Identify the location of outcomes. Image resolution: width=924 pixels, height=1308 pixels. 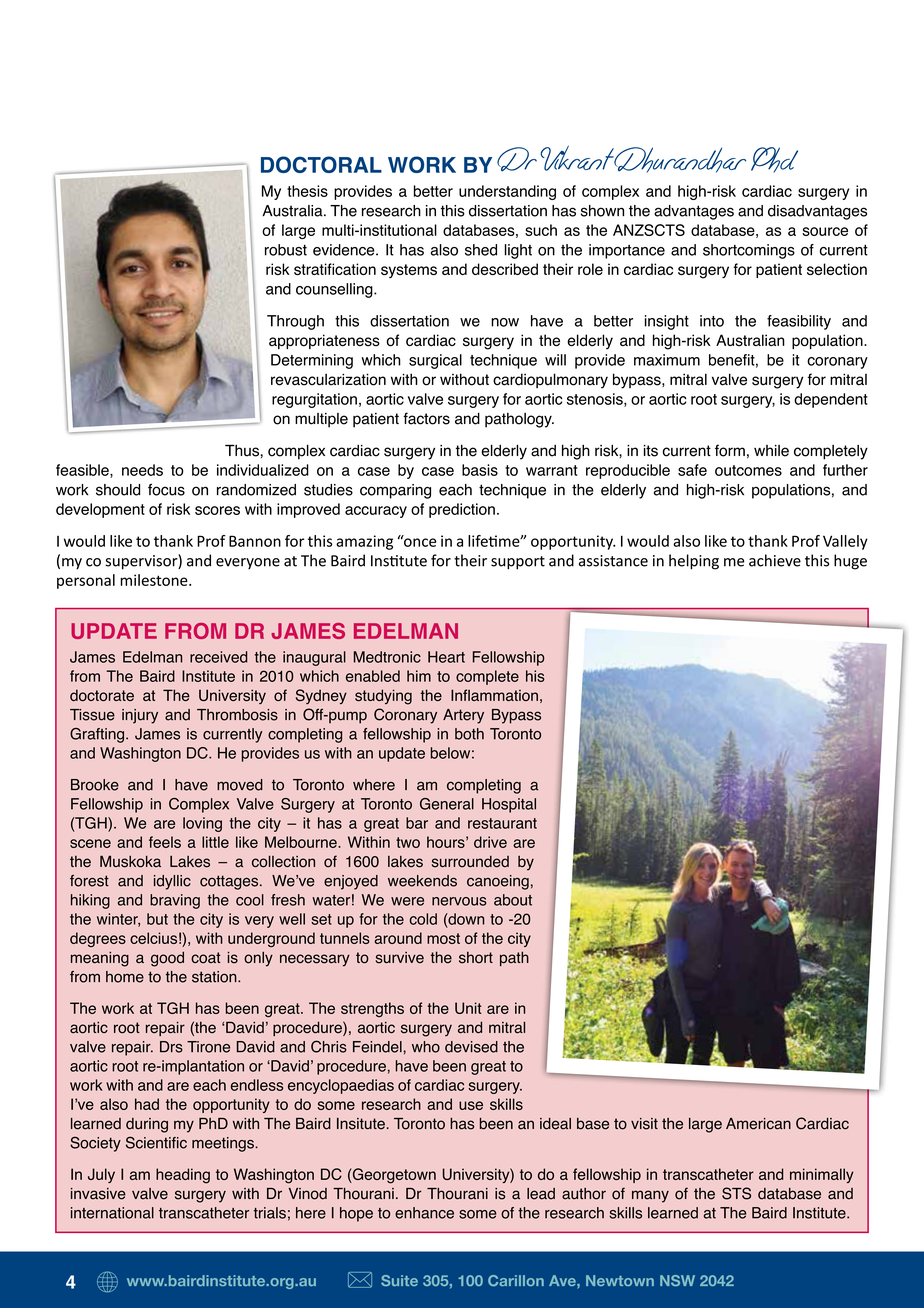
(748, 470).
